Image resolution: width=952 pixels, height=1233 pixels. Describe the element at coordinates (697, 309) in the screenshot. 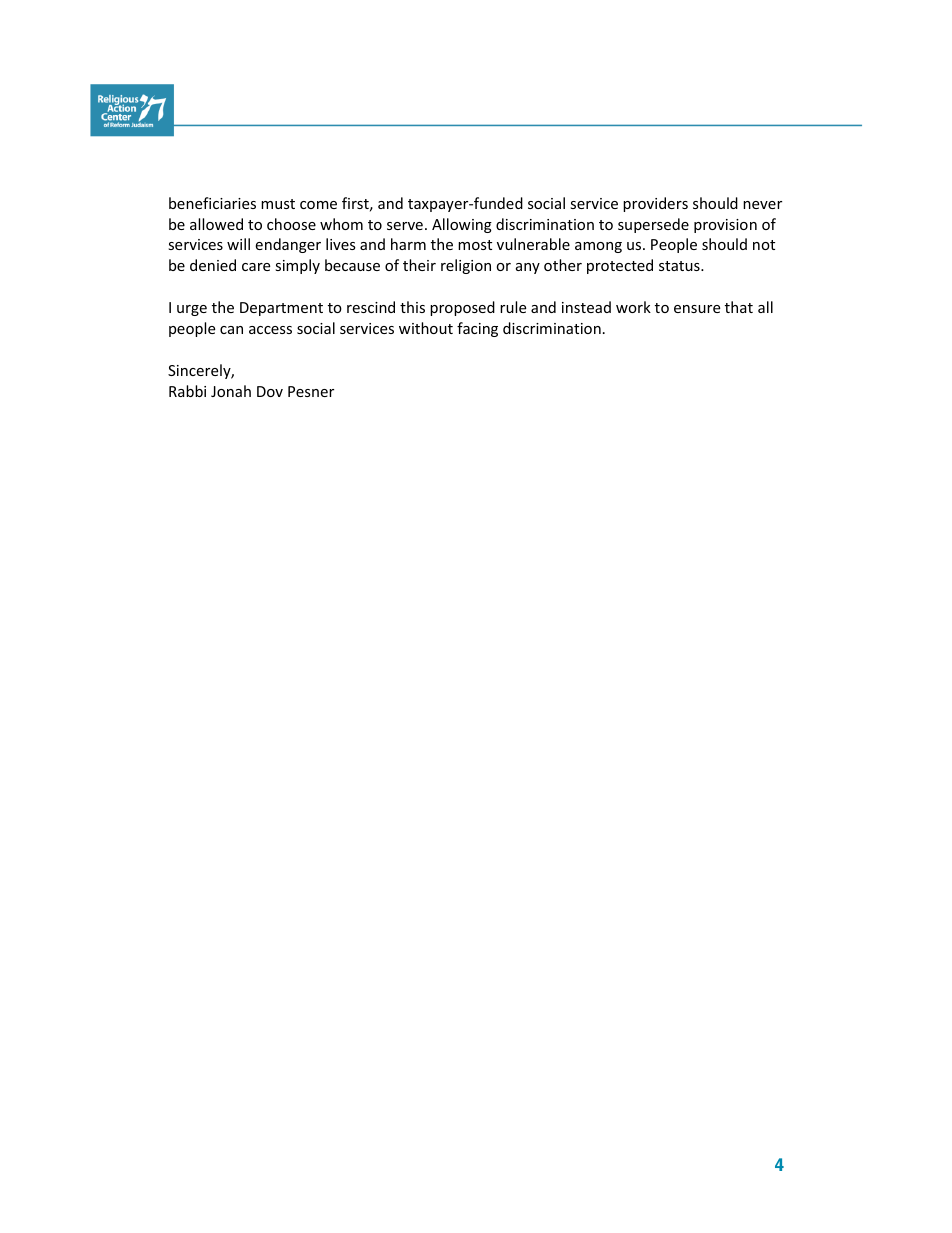

I see `ensure` at that location.
